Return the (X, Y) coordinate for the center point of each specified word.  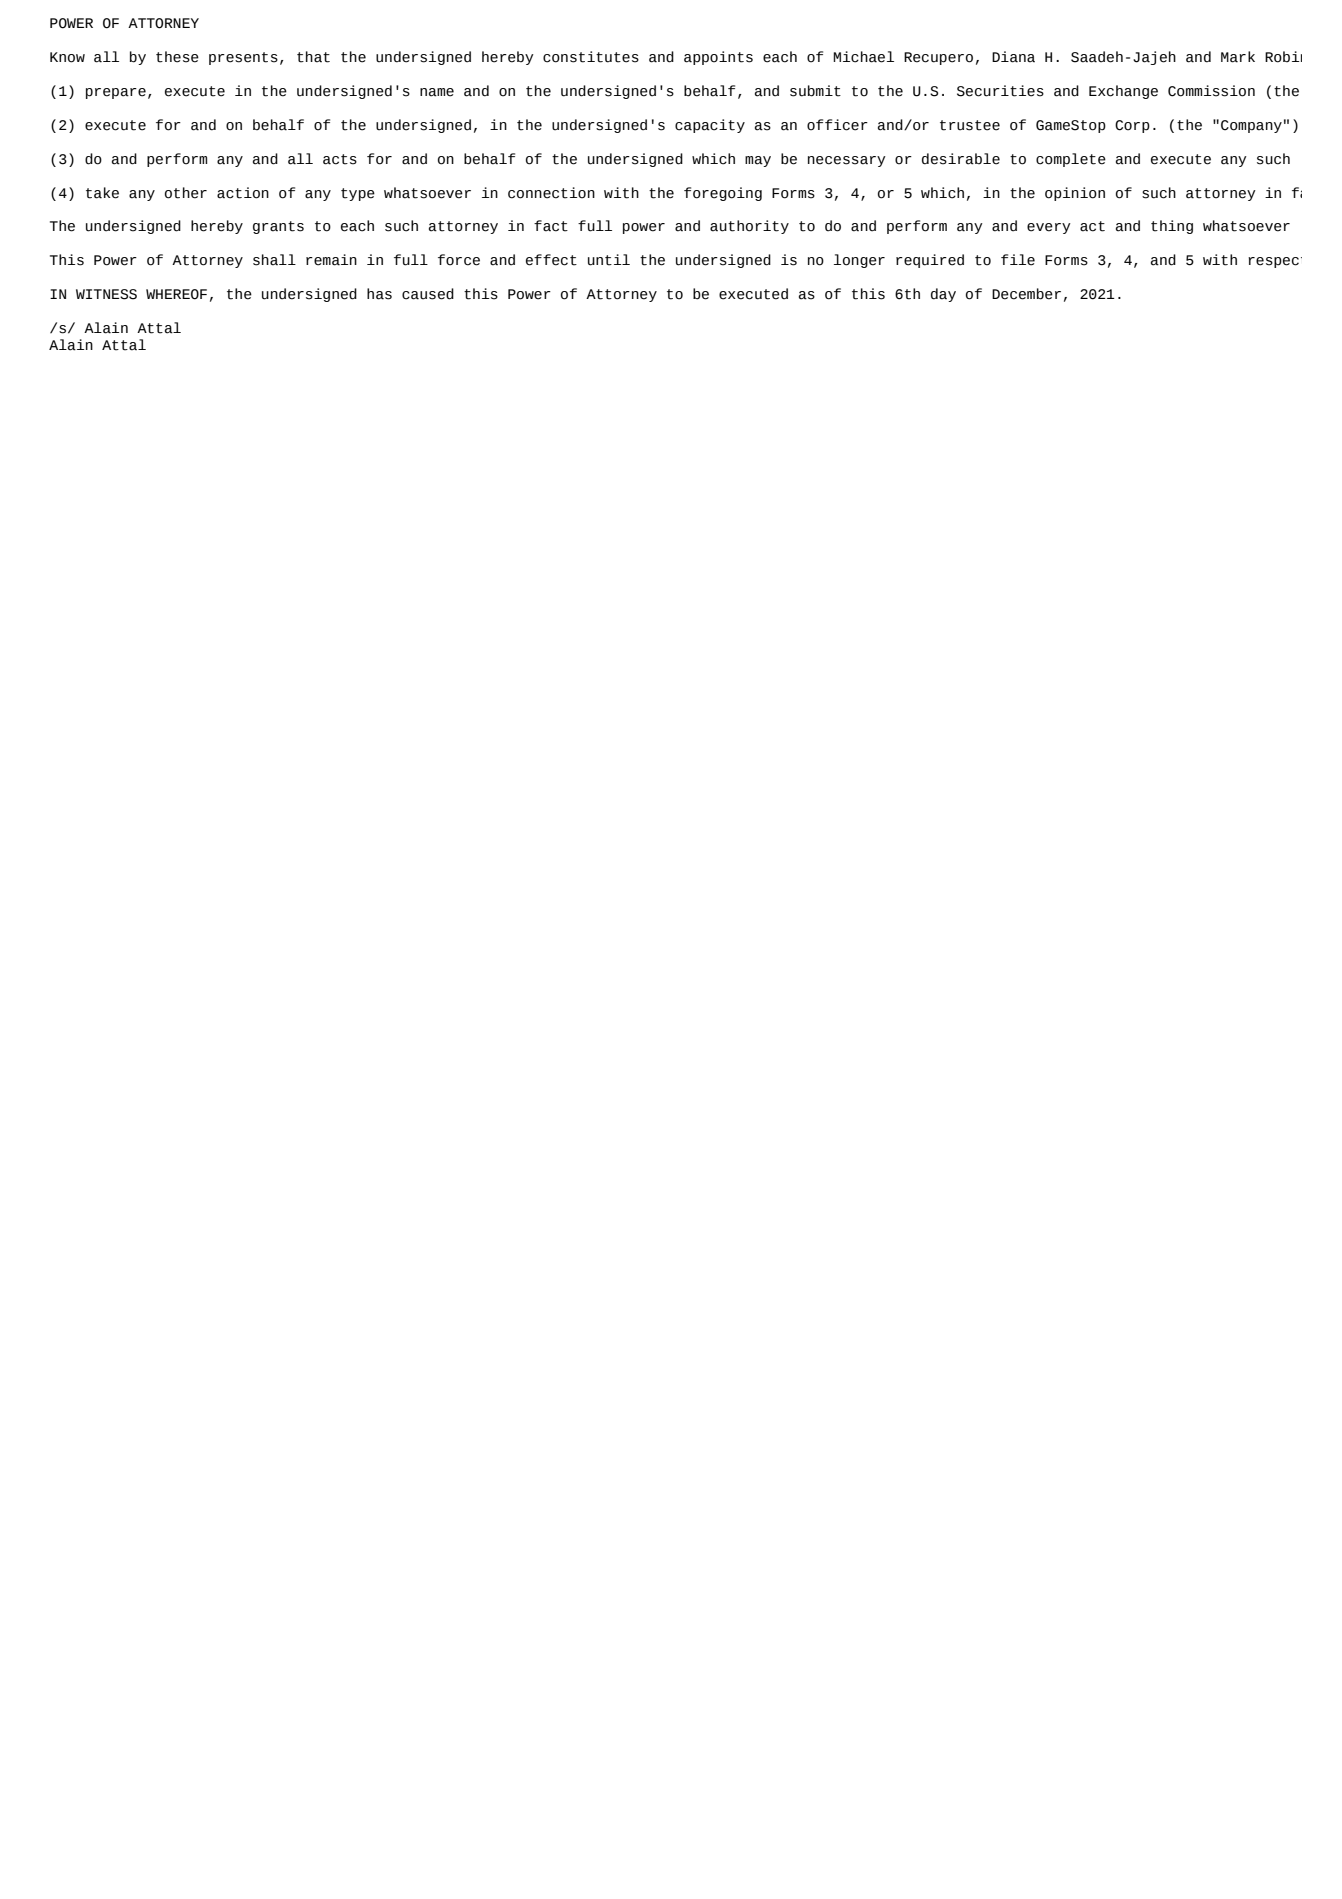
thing (1172, 227)
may (758, 161)
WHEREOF (176, 294)
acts (340, 159)
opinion (1075, 194)
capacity (710, 126)
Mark (1238, 57)
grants (278, 227)
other (186, 193)
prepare (116, 93)
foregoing (723, 194)
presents (243, 58)
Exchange (1123, 92)
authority (749, 227)
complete (1071, 160)
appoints (718, 58)
